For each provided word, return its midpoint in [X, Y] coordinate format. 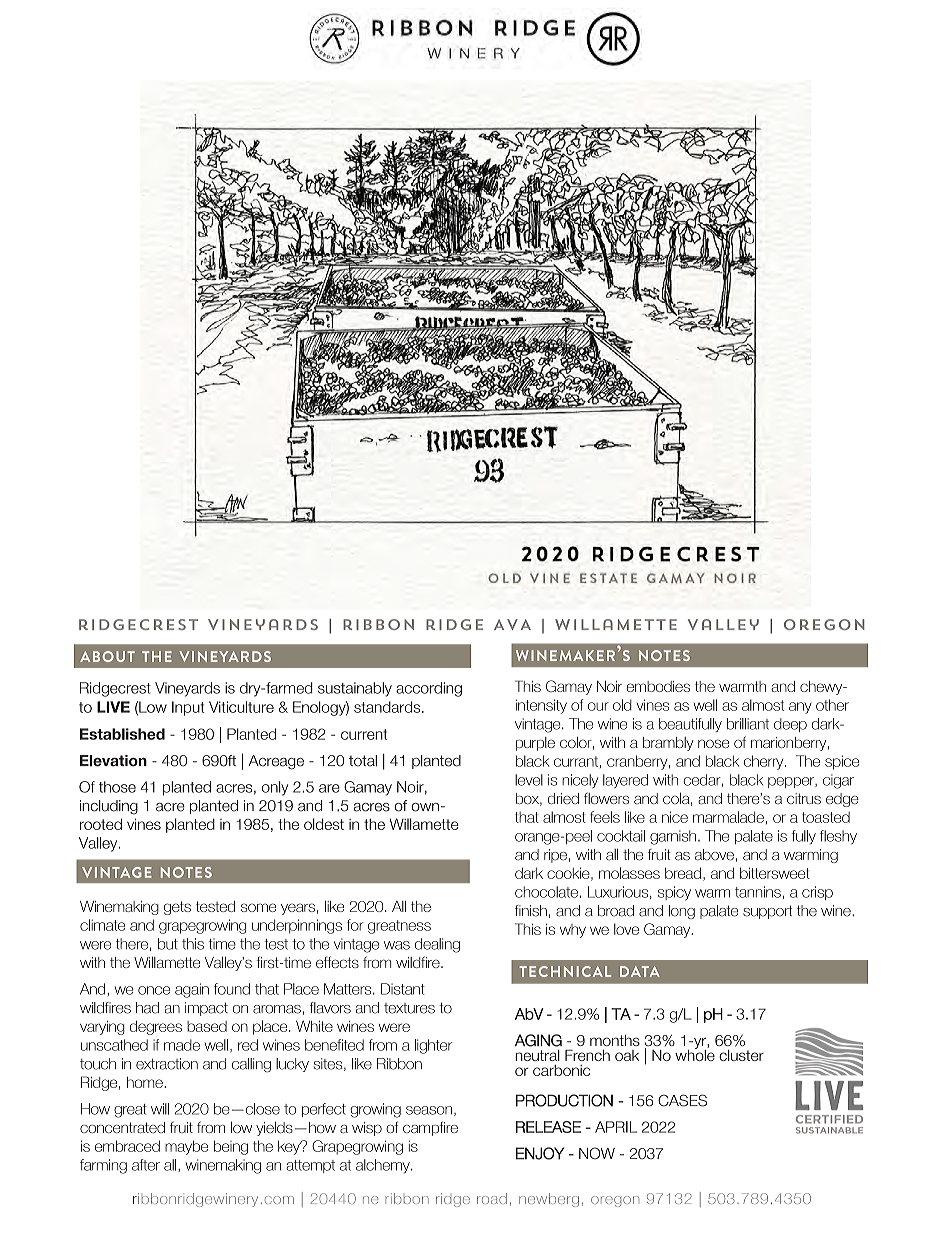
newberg [549, 1200]
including [109, 807]
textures [409, 1008]
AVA [512, 624]
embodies [658, 686]
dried [563, 798]
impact [206, 1009]
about [107, 656]
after [146, 1165]
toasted [826, 817]
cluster [741, 1055]
